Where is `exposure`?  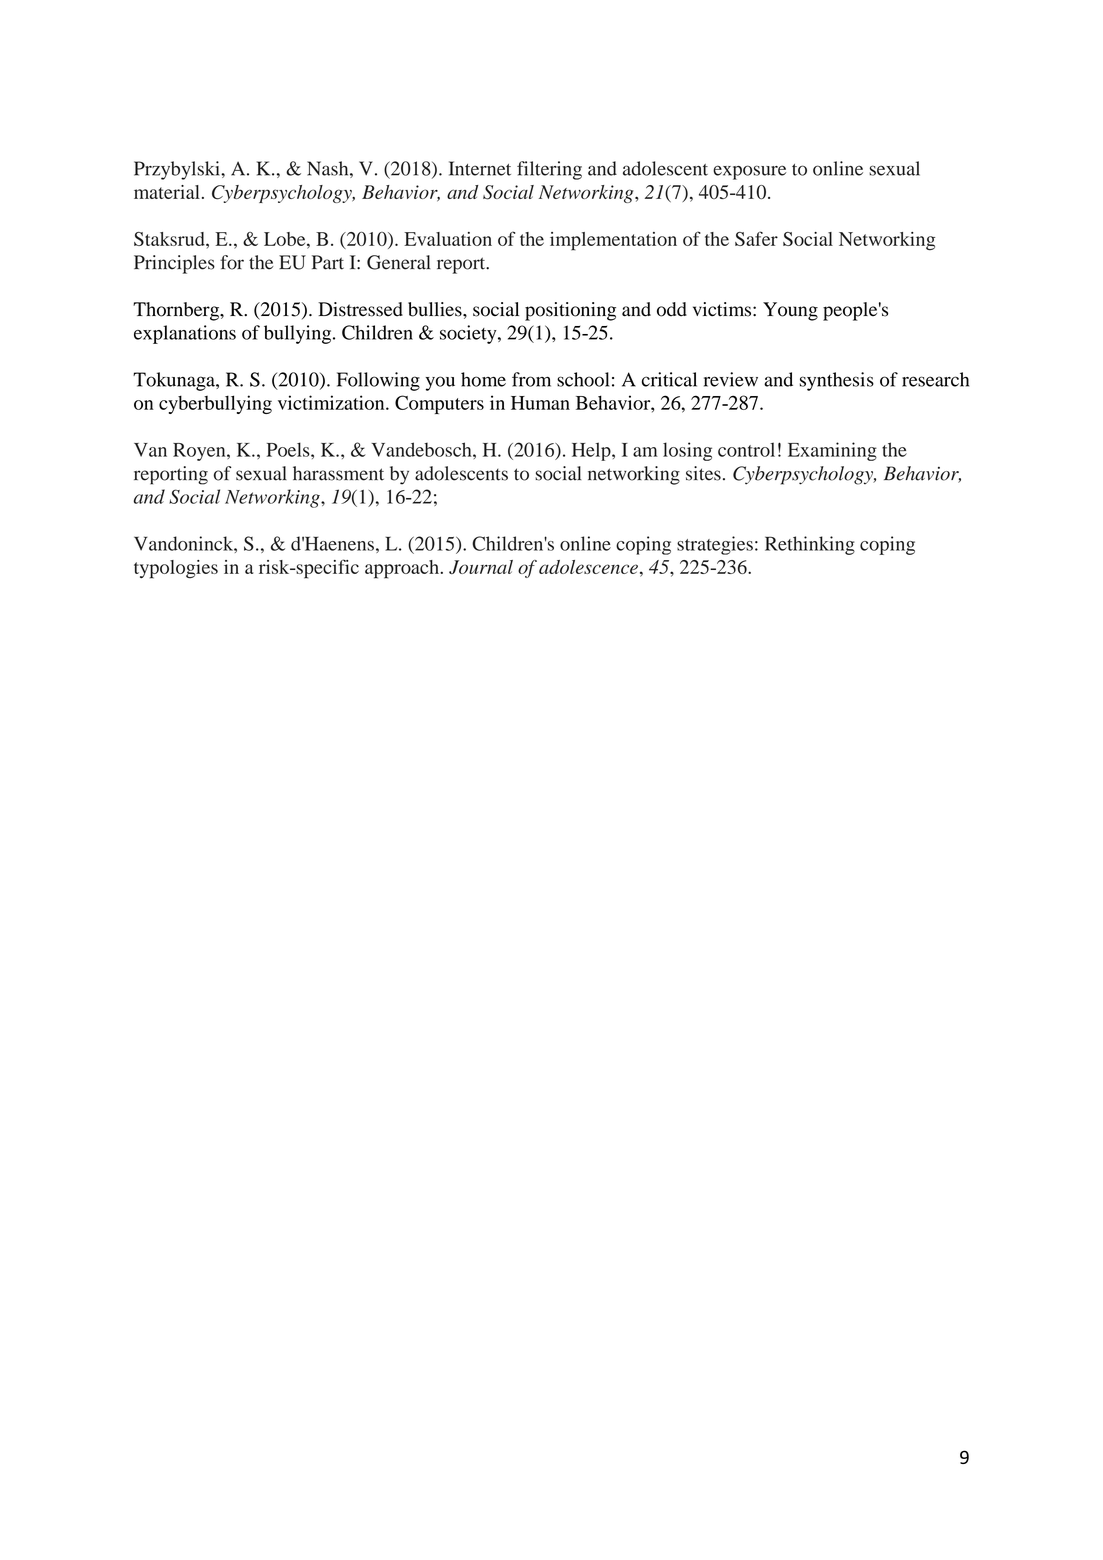
exposure is located at coordinates (749, 172).
